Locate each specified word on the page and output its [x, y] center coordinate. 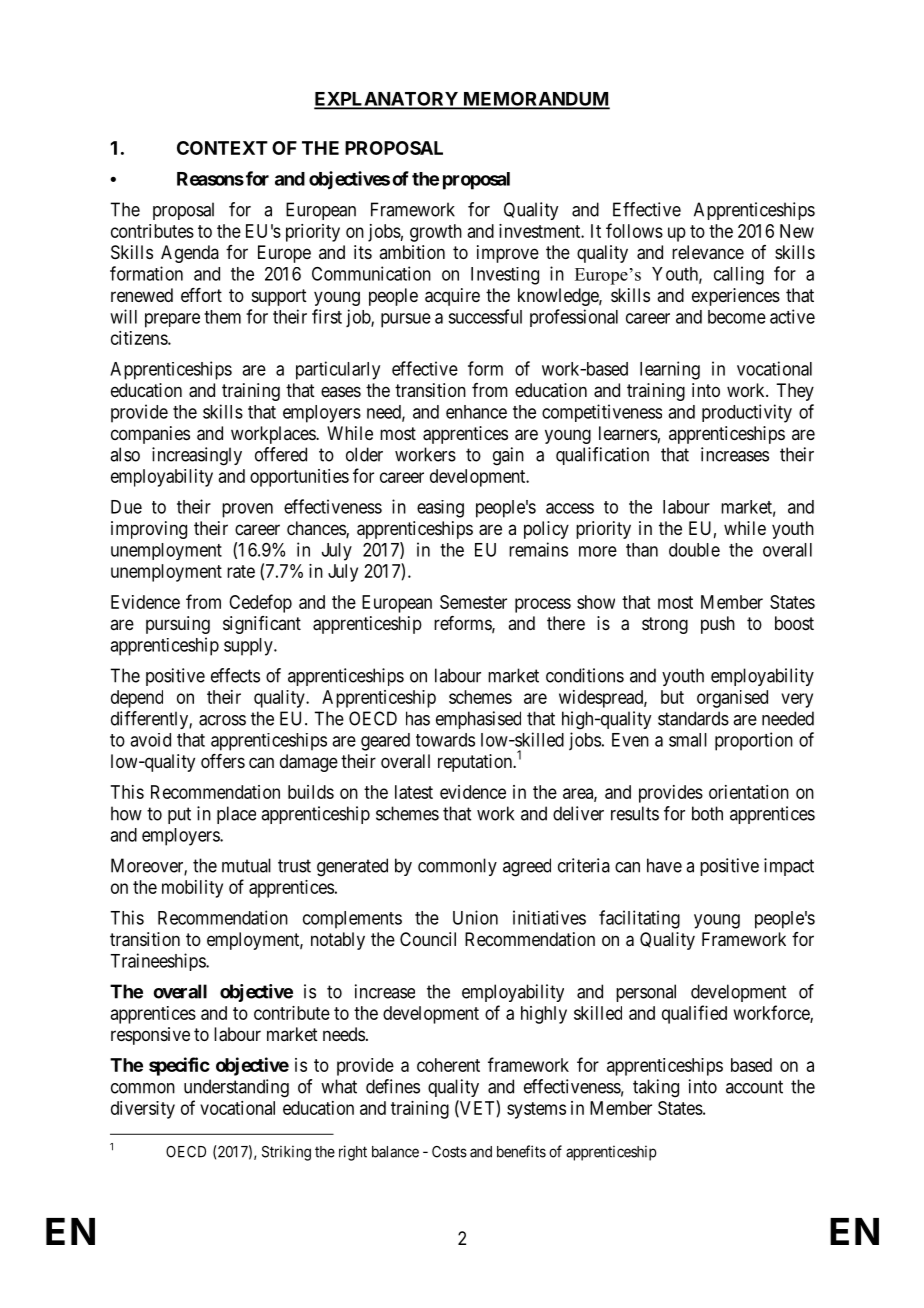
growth [436, 233]
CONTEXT [222, 148]
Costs [449, 1152]
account [754, 1087]
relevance [708, 252]
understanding [236, 1088]
